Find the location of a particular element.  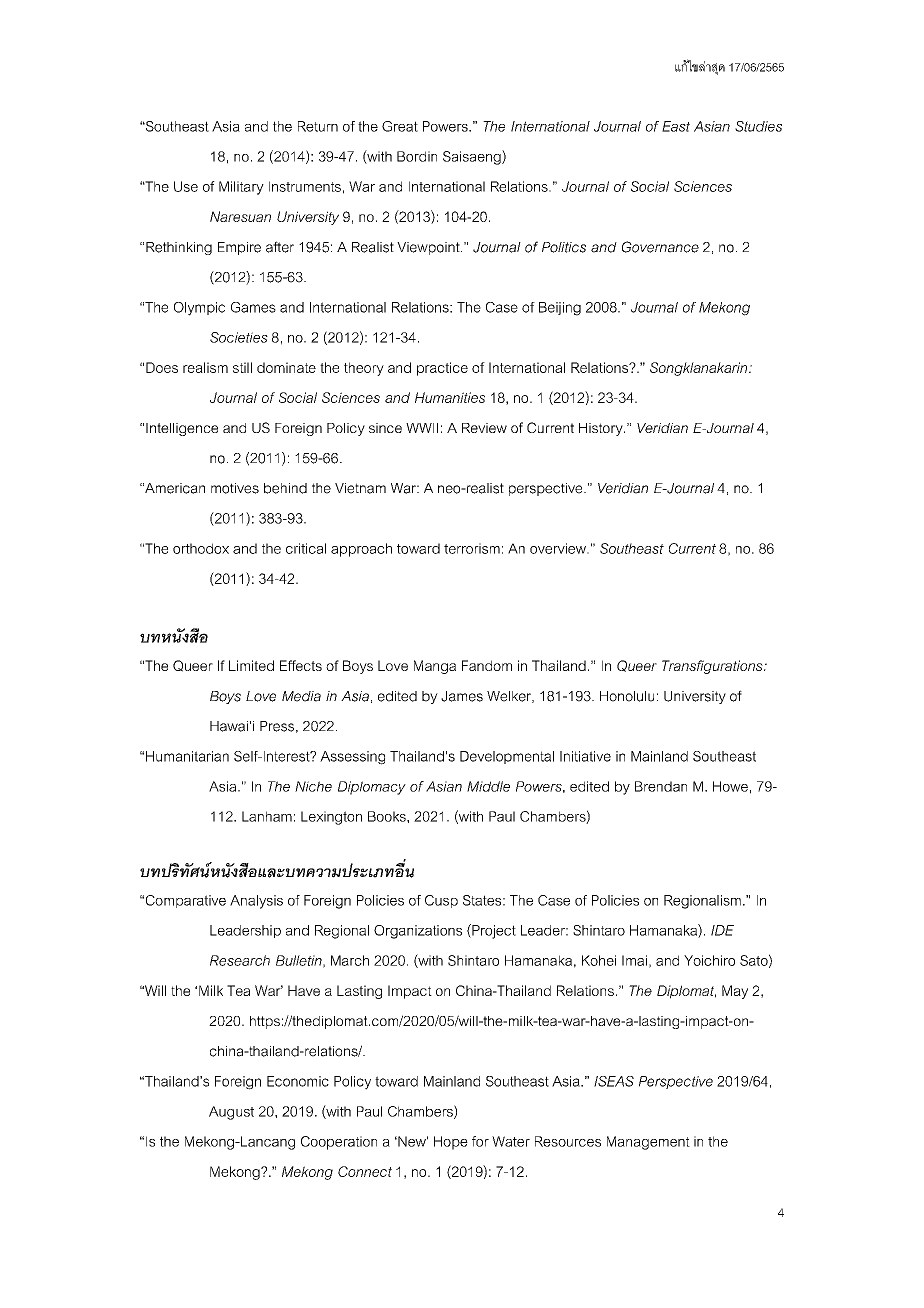

Great is located at coordinates (400, 126).
